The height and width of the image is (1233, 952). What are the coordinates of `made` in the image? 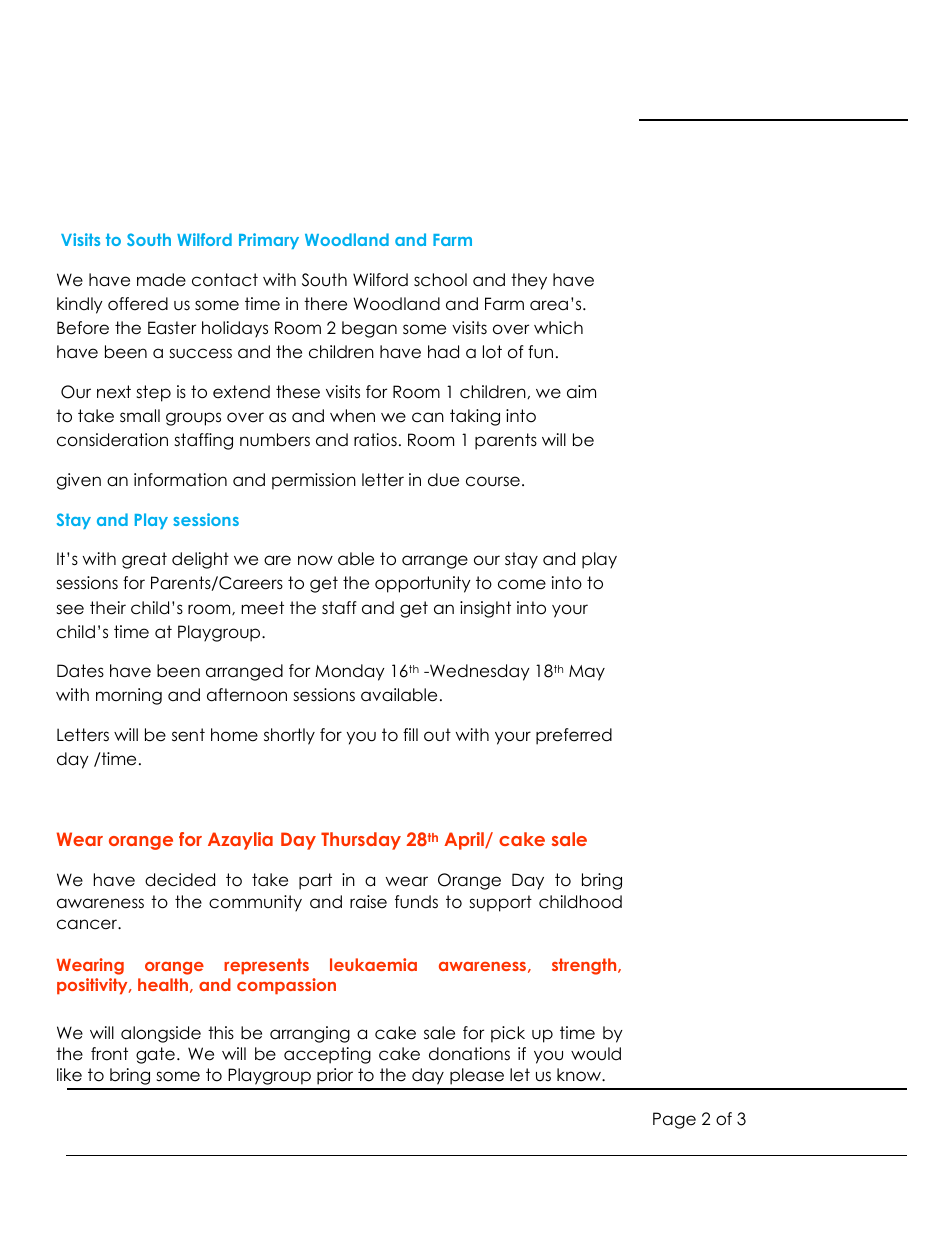 It's located at (161, 280).
